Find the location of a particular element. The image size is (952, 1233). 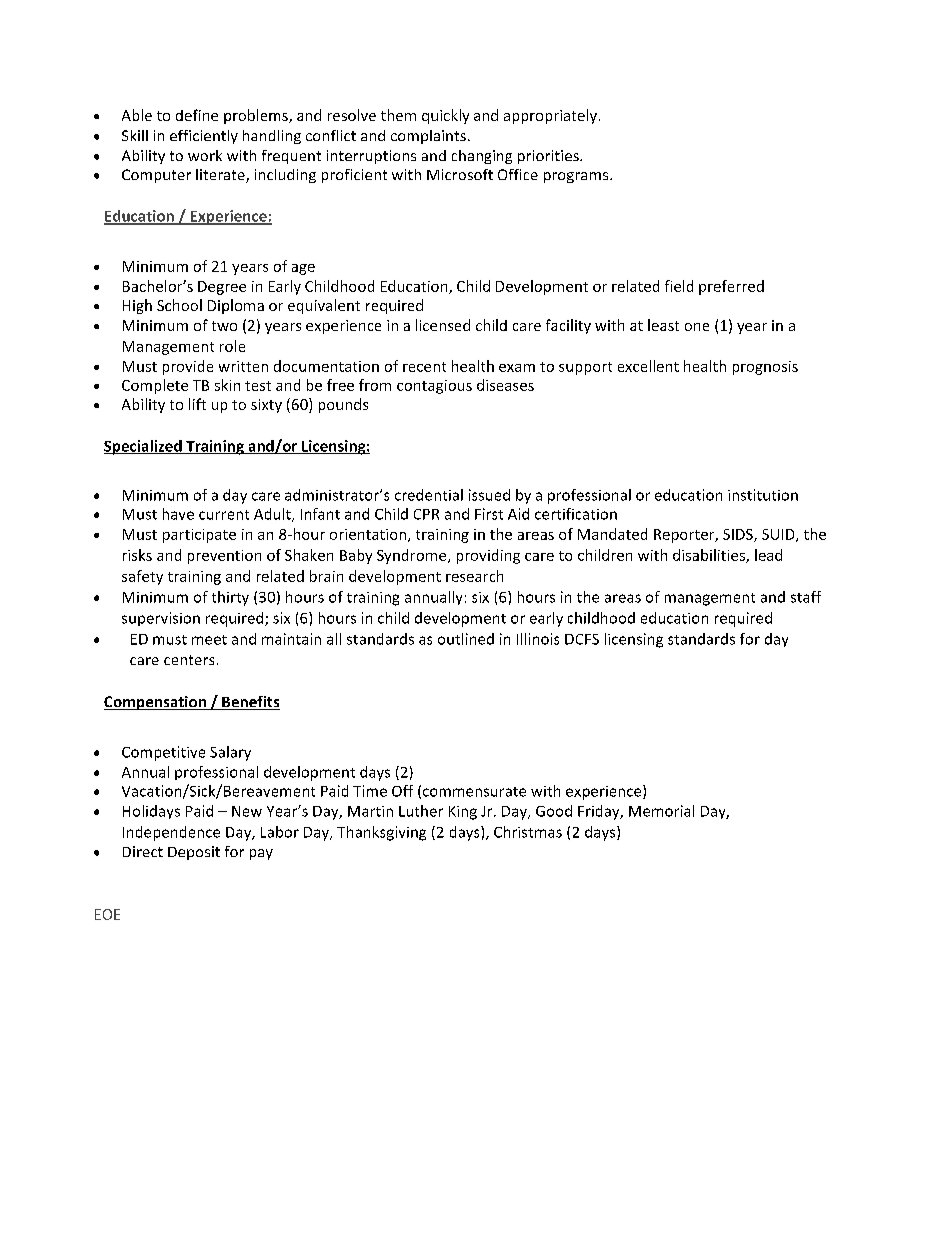

programs is located at coordinates (577, 177).
